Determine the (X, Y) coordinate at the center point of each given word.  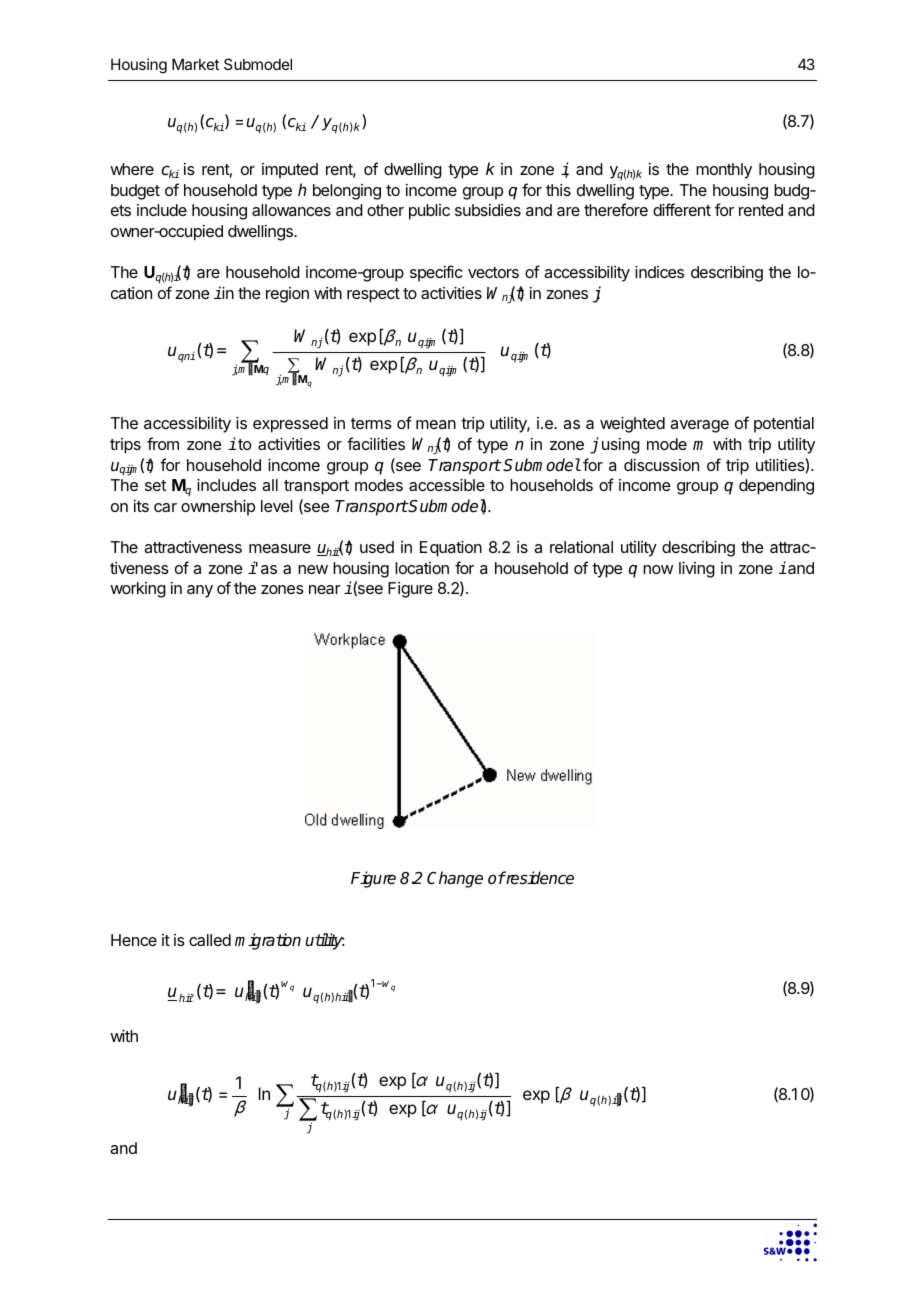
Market (195, 64)
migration (268, 941)
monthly (724, 171)
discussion (661, 465)
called (210, 940)
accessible (447, 485)
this (558, 190)
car (165, 507)
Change (455, 879)
